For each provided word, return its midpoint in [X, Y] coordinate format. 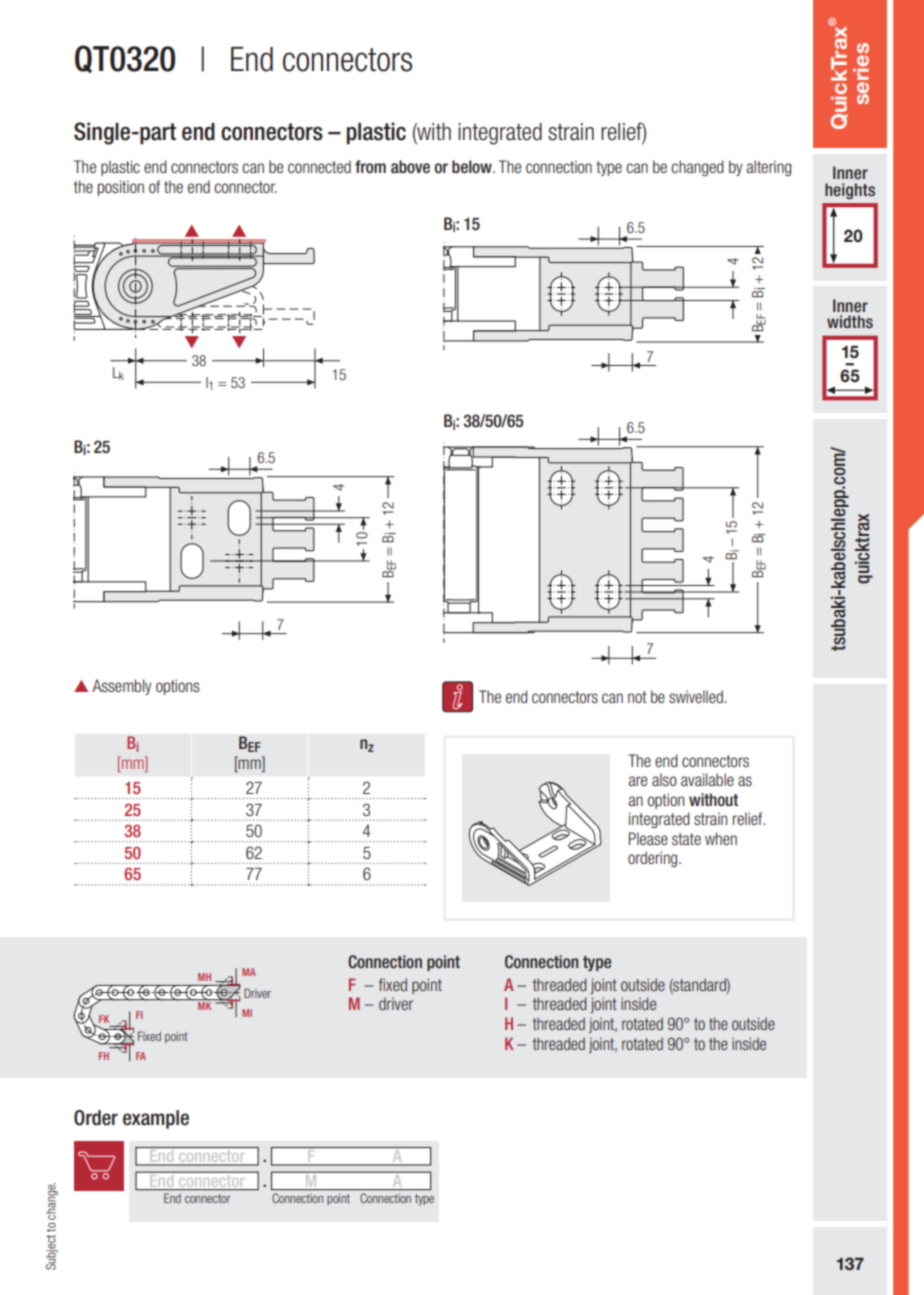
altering [768, 168]
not [637, 697]
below [473, 167]
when [721, 838]
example [156, 1119]
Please [648, 838]
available [707, 779]
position [121, 188]
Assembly [122, 687]
